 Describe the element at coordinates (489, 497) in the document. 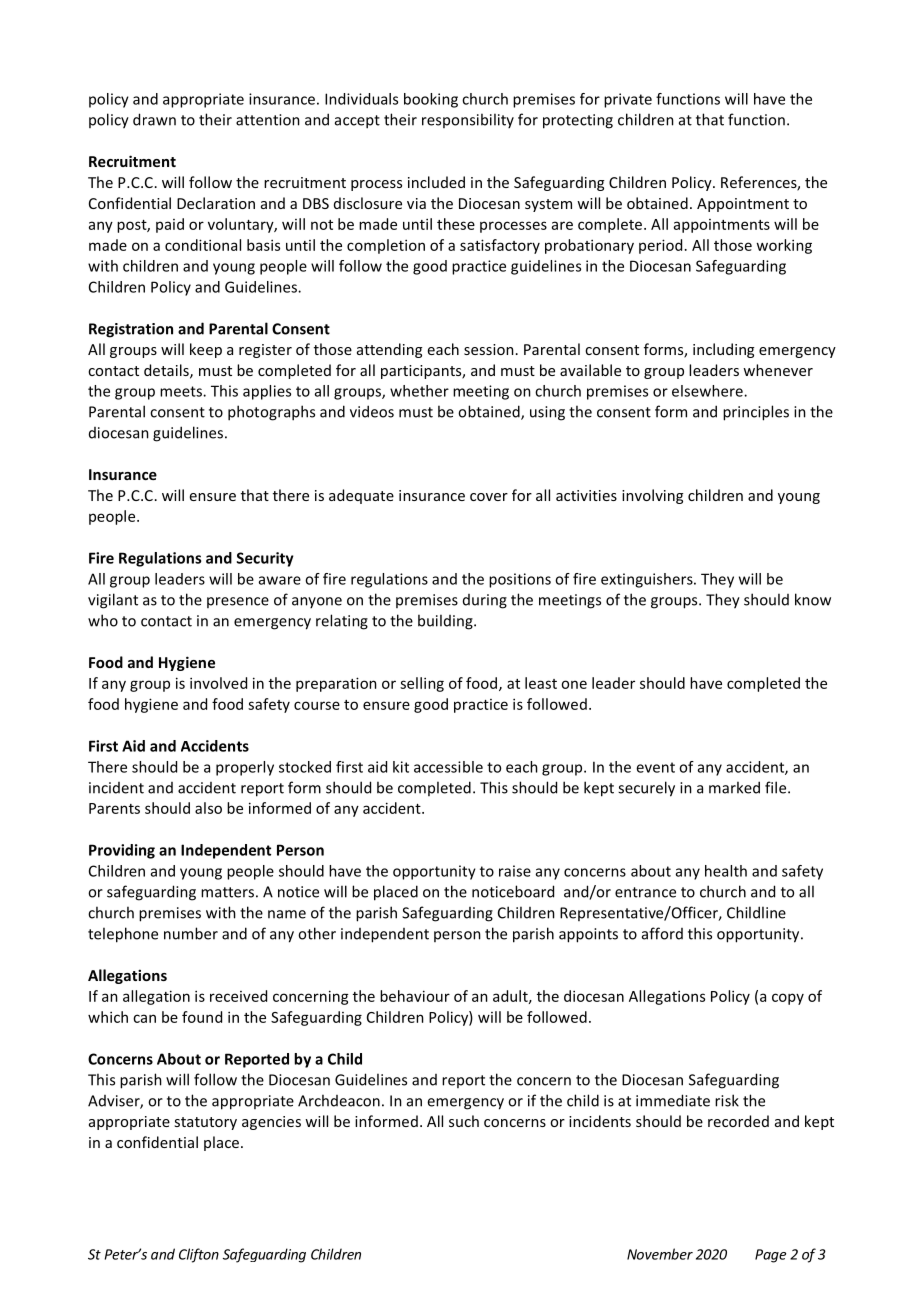

I see `cover` at that location.
